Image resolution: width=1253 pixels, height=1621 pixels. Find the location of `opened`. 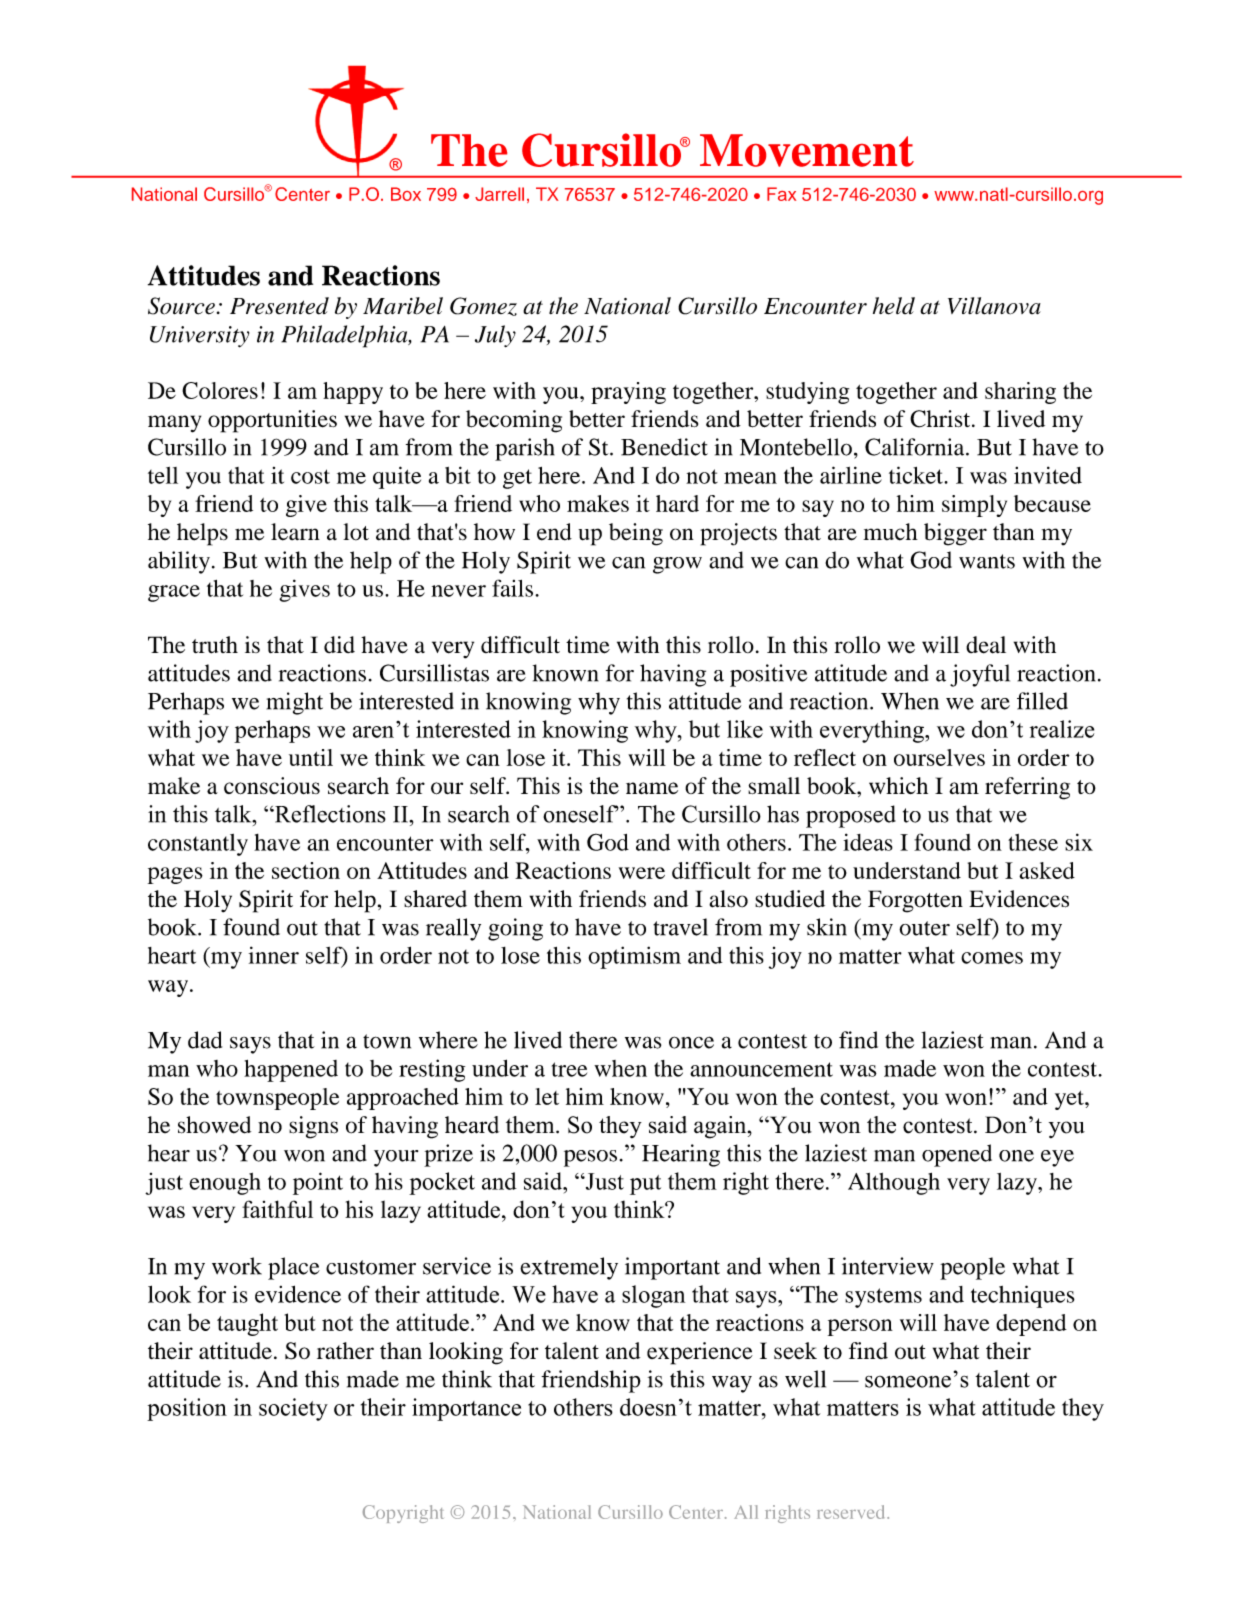

opened is located at coordinates (957, 1155).
